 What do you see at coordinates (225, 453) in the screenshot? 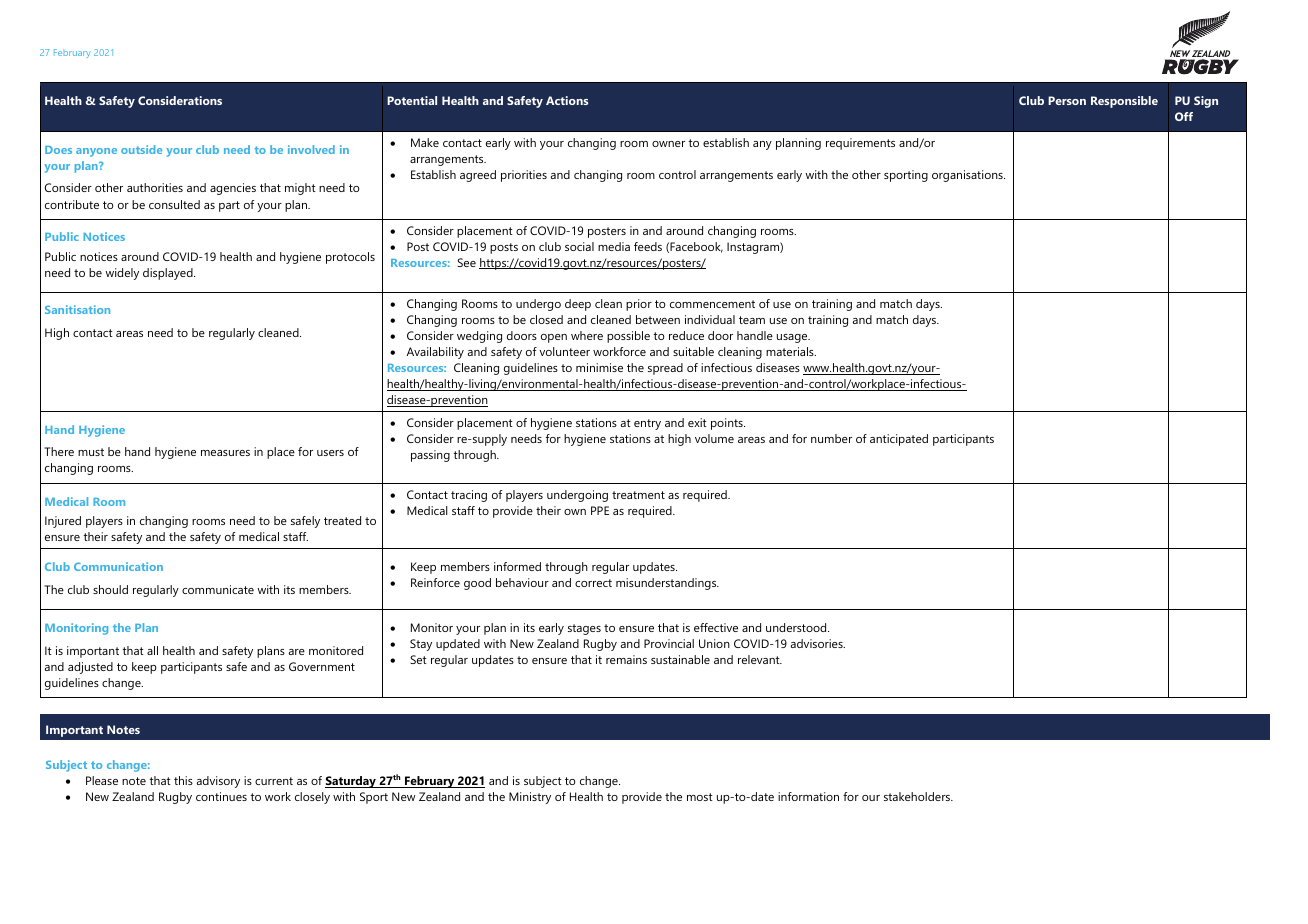
I see `measures` at bounding box center [225, 453].
